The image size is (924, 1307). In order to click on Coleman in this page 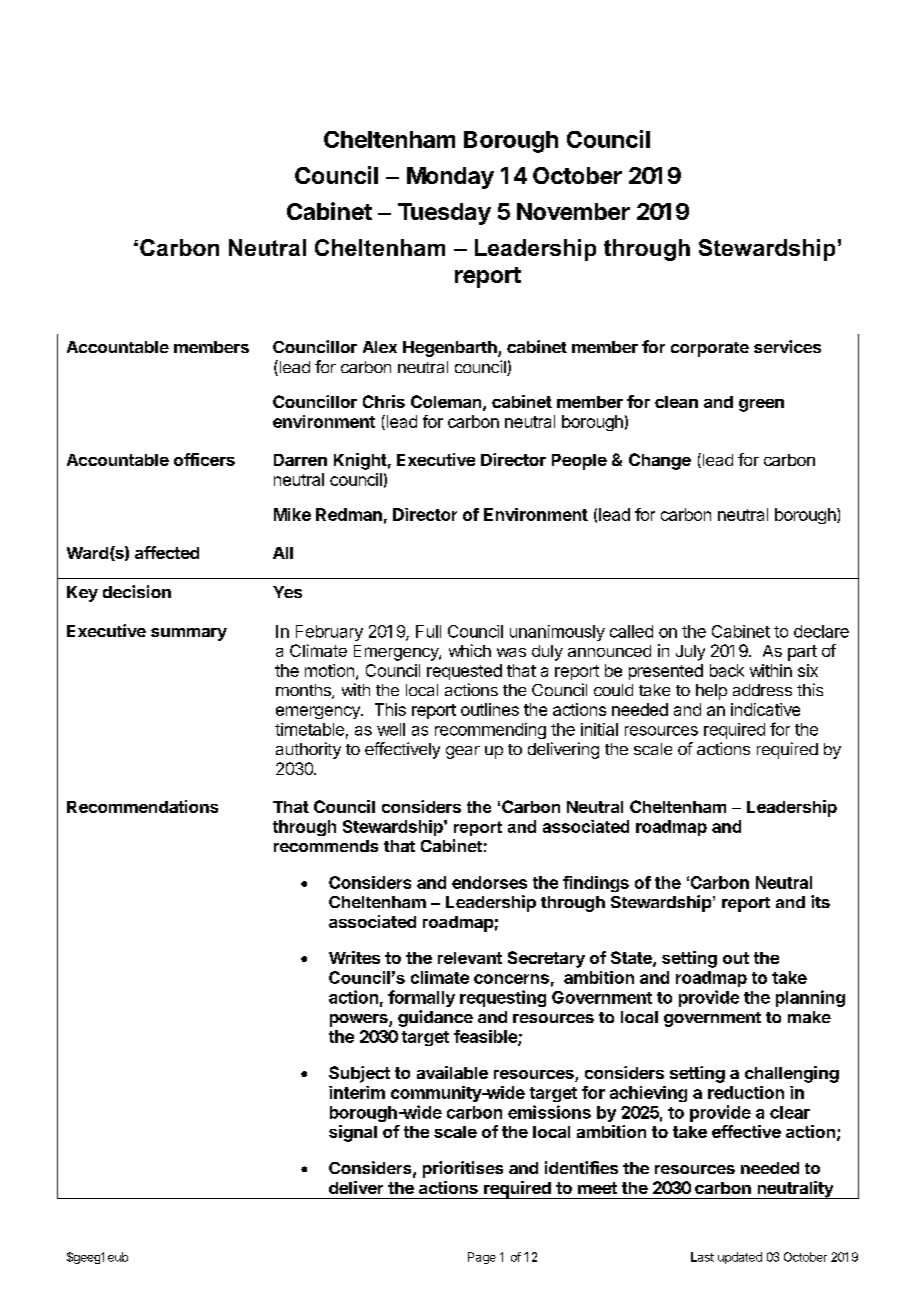, I will do `click(446, 401)`.
